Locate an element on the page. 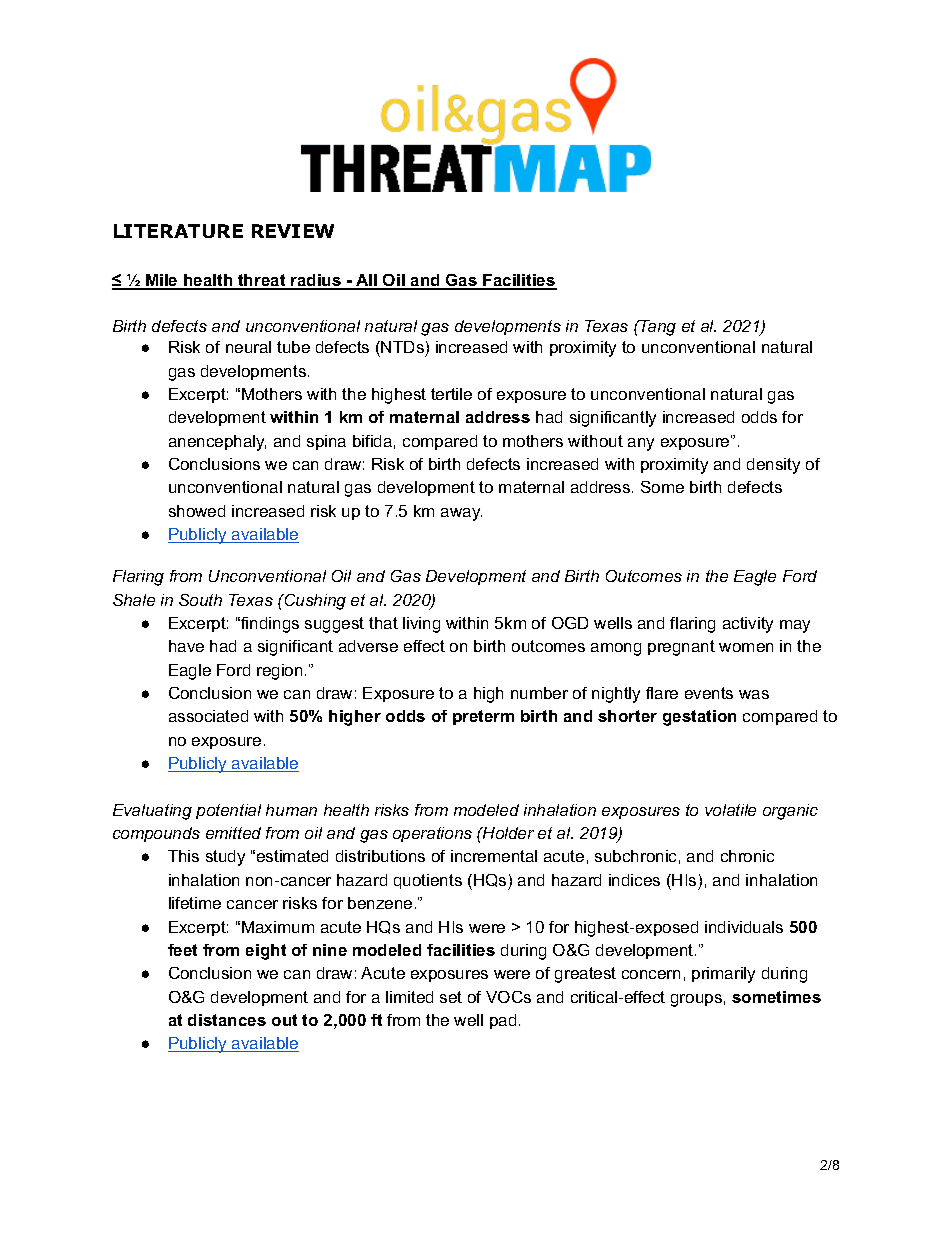 The height and width of the page is (1233, 952). Tang is located at coordinates (657, 328).
